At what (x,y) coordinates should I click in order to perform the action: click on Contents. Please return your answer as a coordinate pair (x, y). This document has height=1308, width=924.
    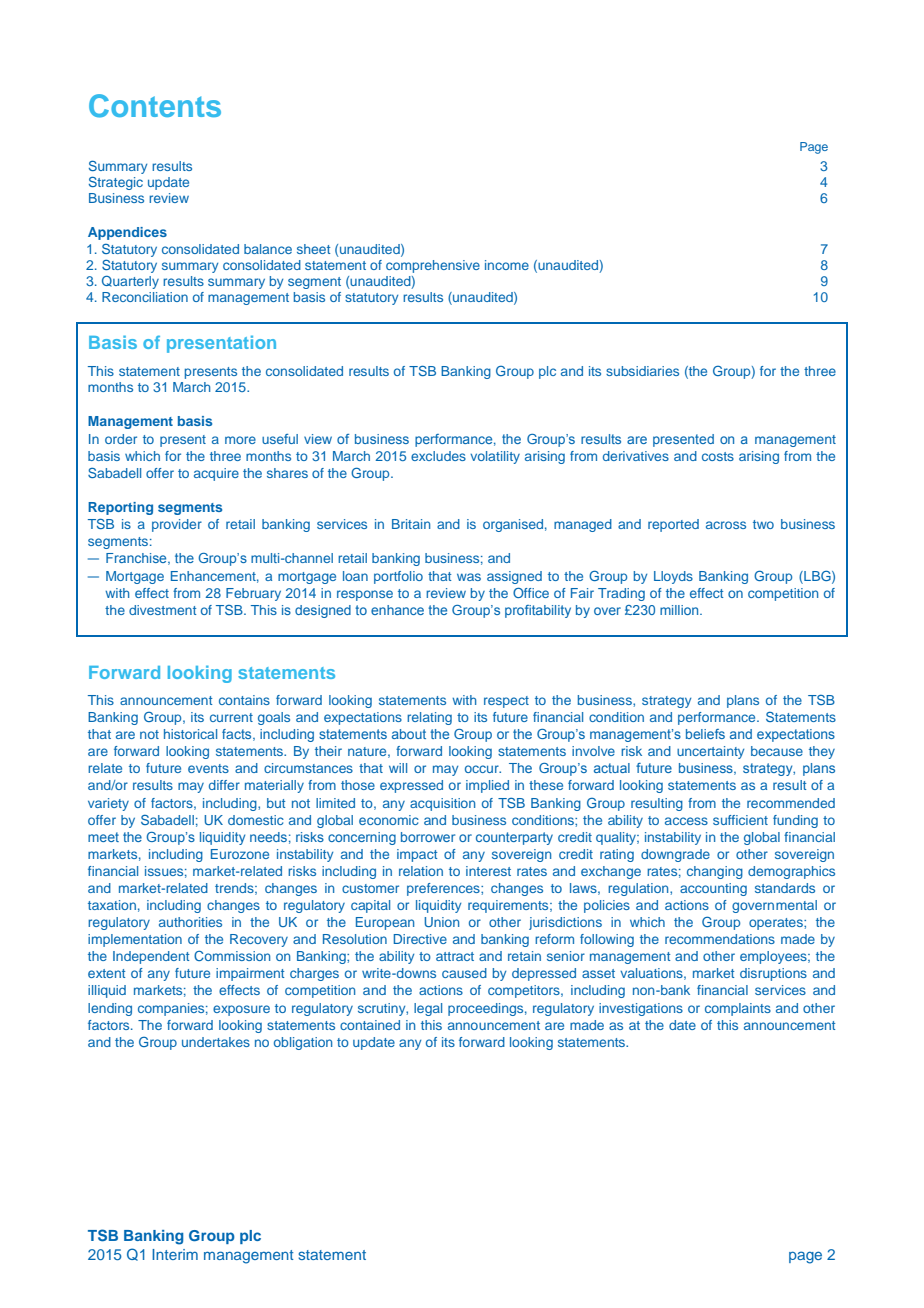
    Looking at the image, I should click on (155, 106).
